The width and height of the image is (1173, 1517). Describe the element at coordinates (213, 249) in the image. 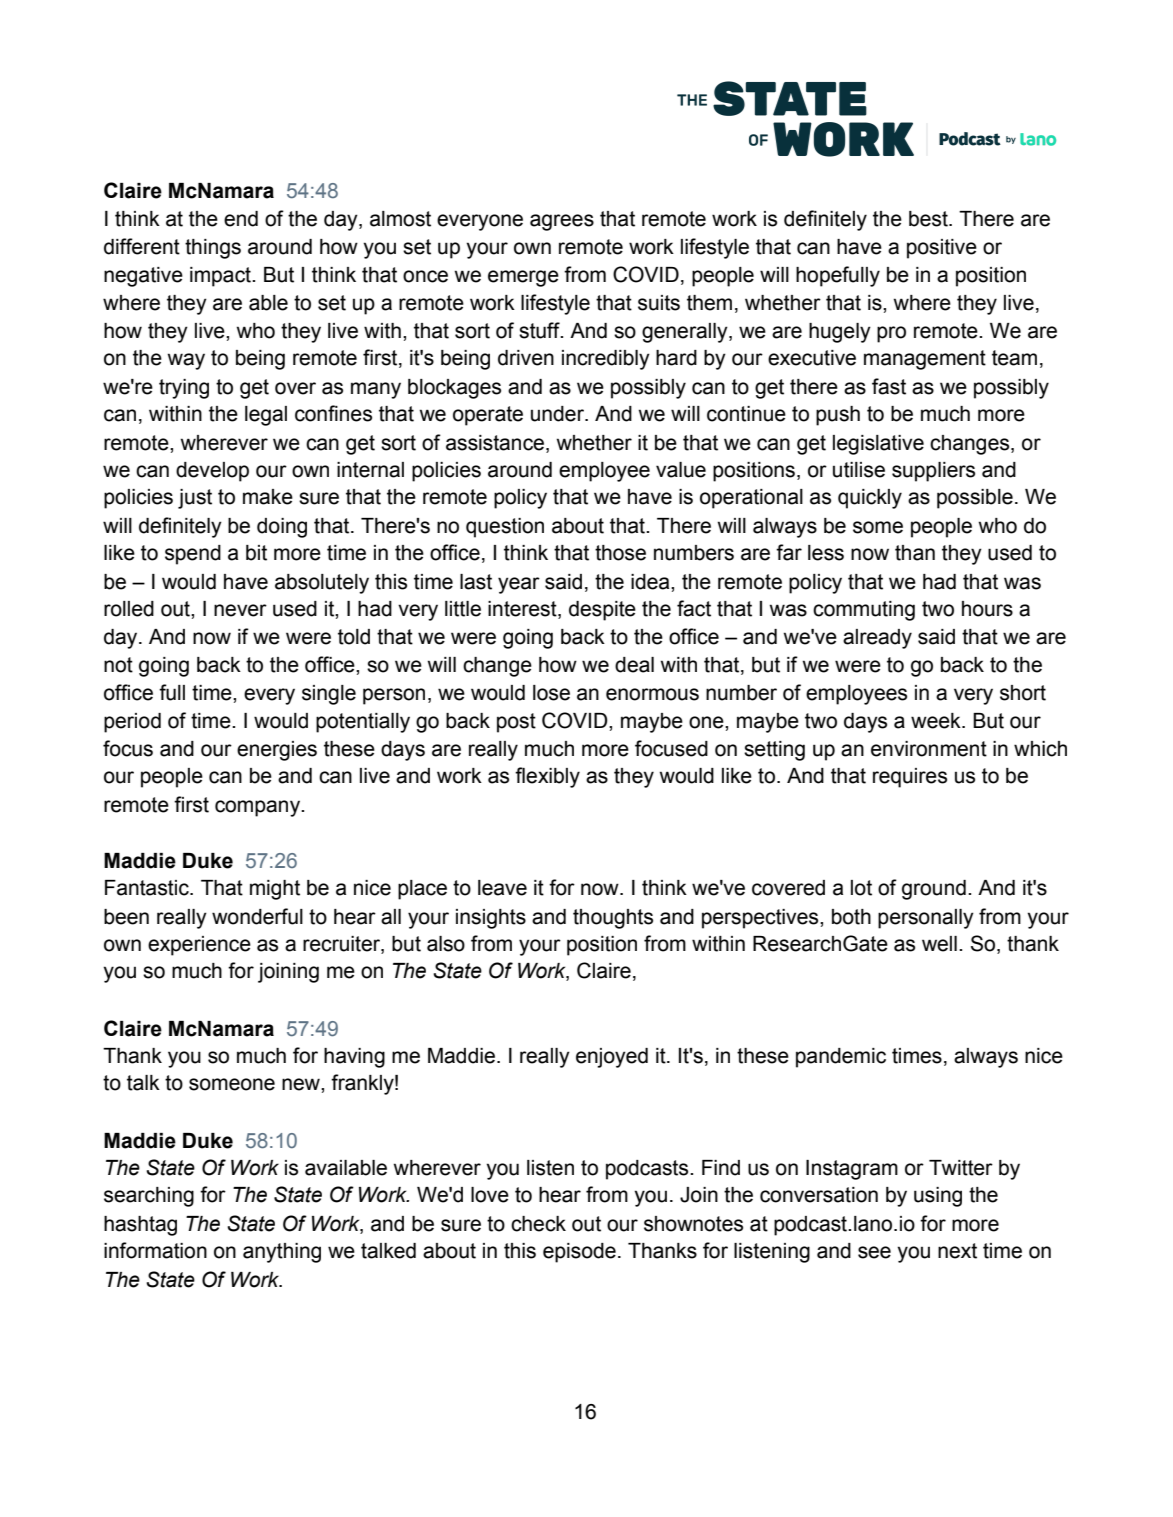

I see `things` at that location.
